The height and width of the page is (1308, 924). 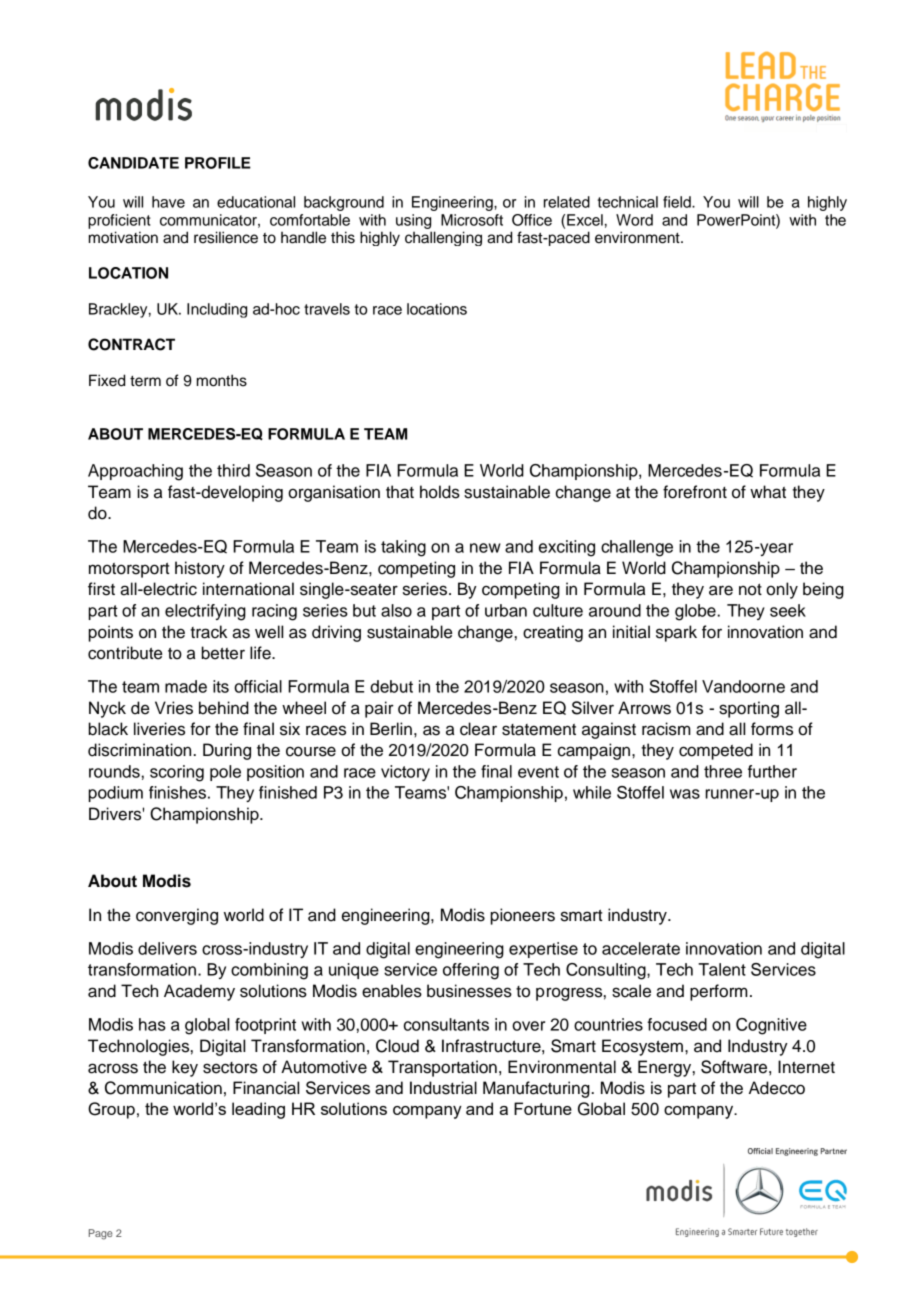 I want to click on holds, so click(x=440, y=492).
